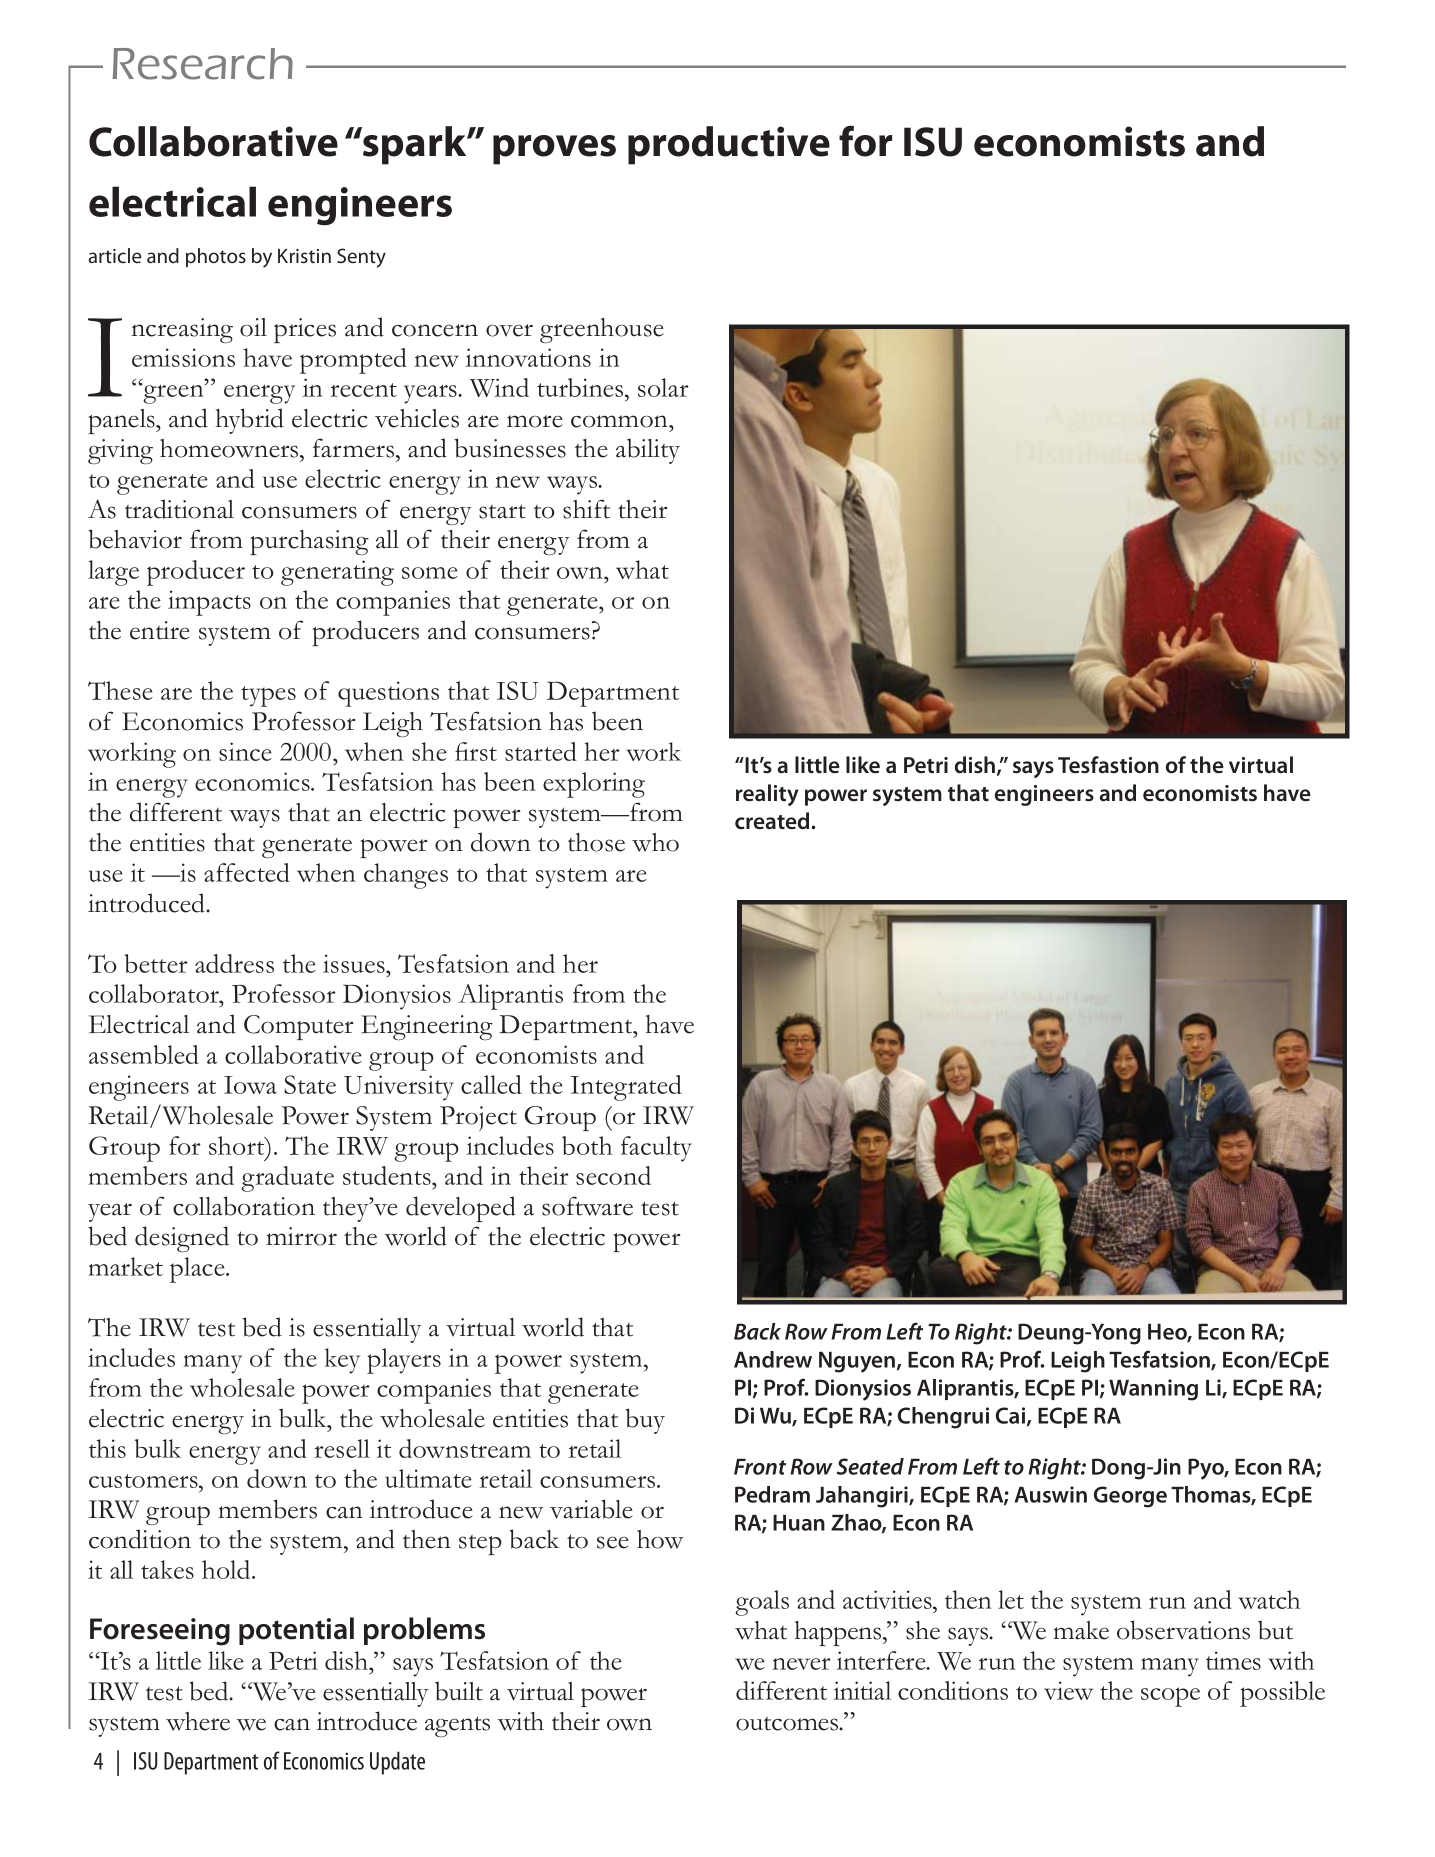 Image resolution: width=1435 pixels, height=1857 pixels. What do you see at coordinates (202, 64) in the image?
I see `Research` at bounding box center [202, 64].
